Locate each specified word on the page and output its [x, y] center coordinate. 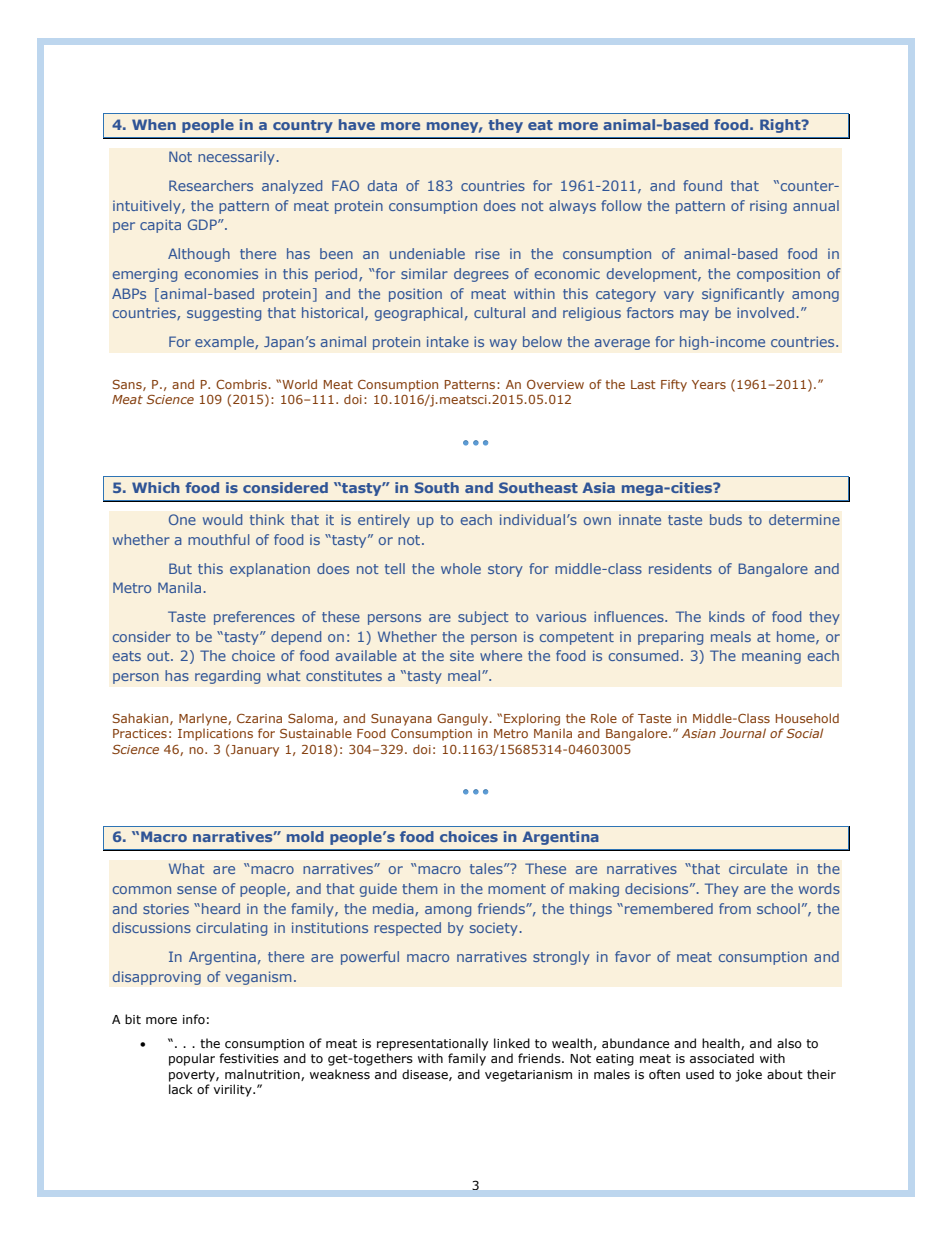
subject [483, 618]
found [702, 185]
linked [512, 1043]
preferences [254, 618]
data [382, 185]
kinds [727, 616]
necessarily [236, 158]
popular [192, 1059]
